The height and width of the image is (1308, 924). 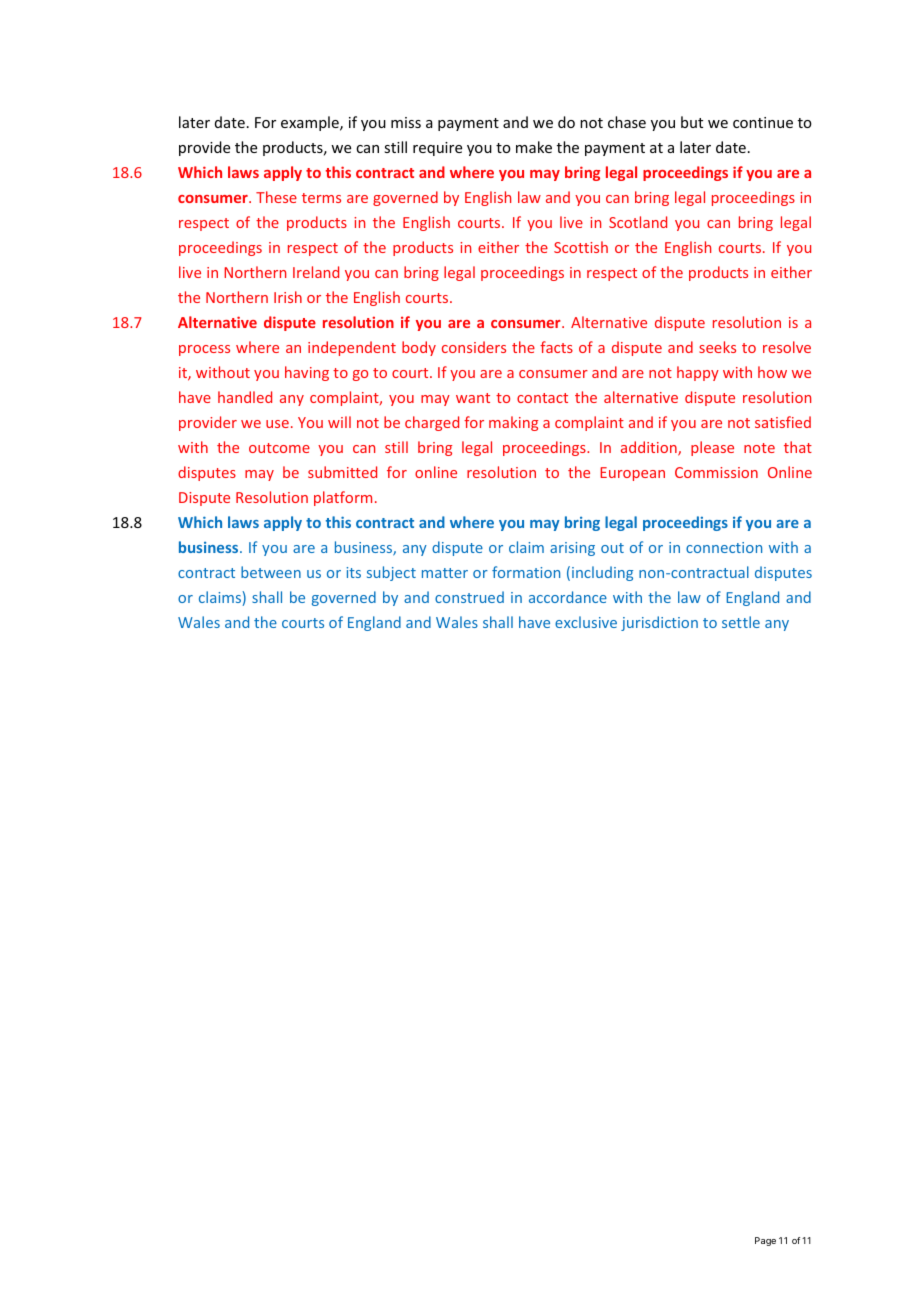 I want to click on Page, so click(x=765, y=1241).
